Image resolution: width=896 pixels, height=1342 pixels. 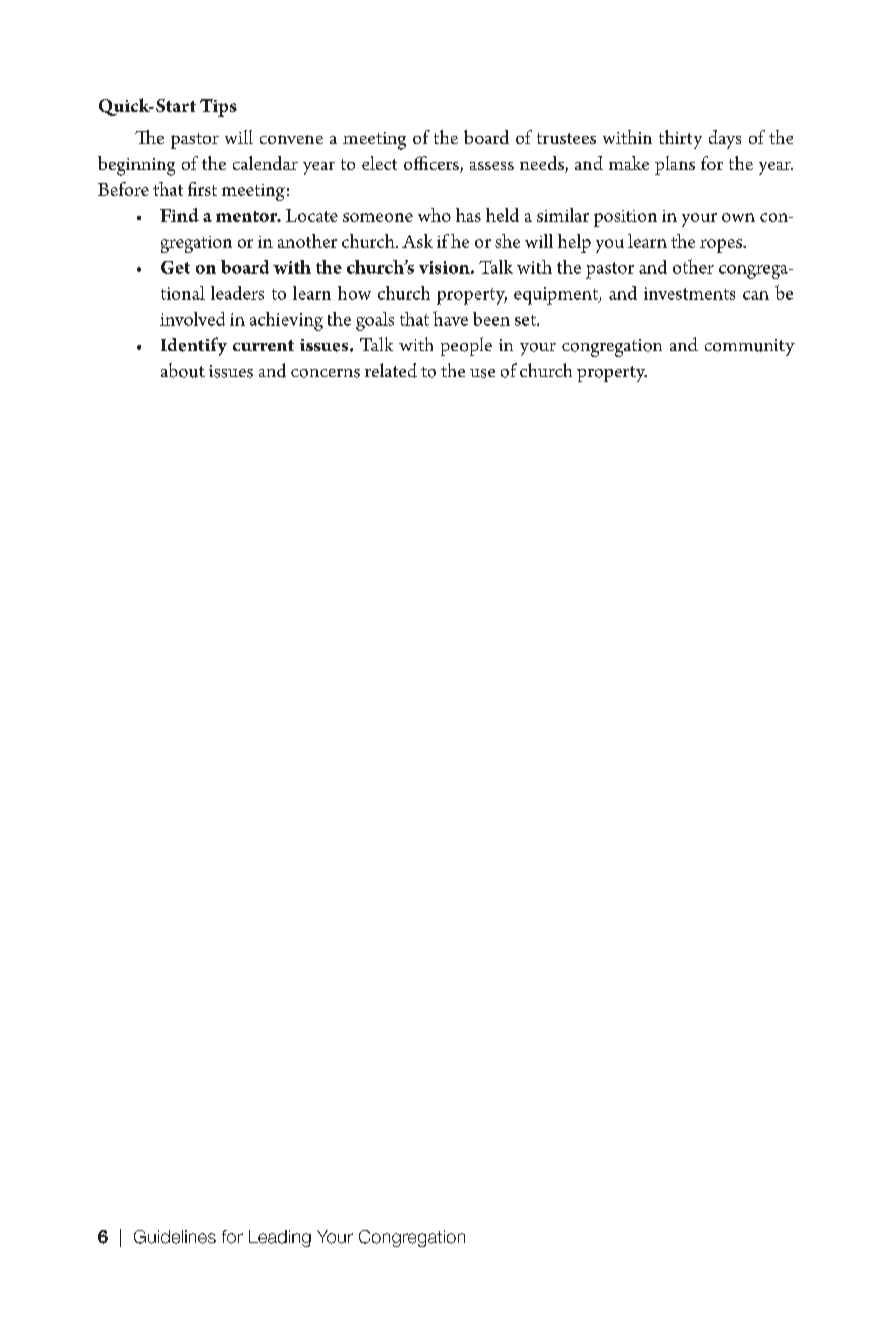 I want to click on about, so click(x=183, y=370).
